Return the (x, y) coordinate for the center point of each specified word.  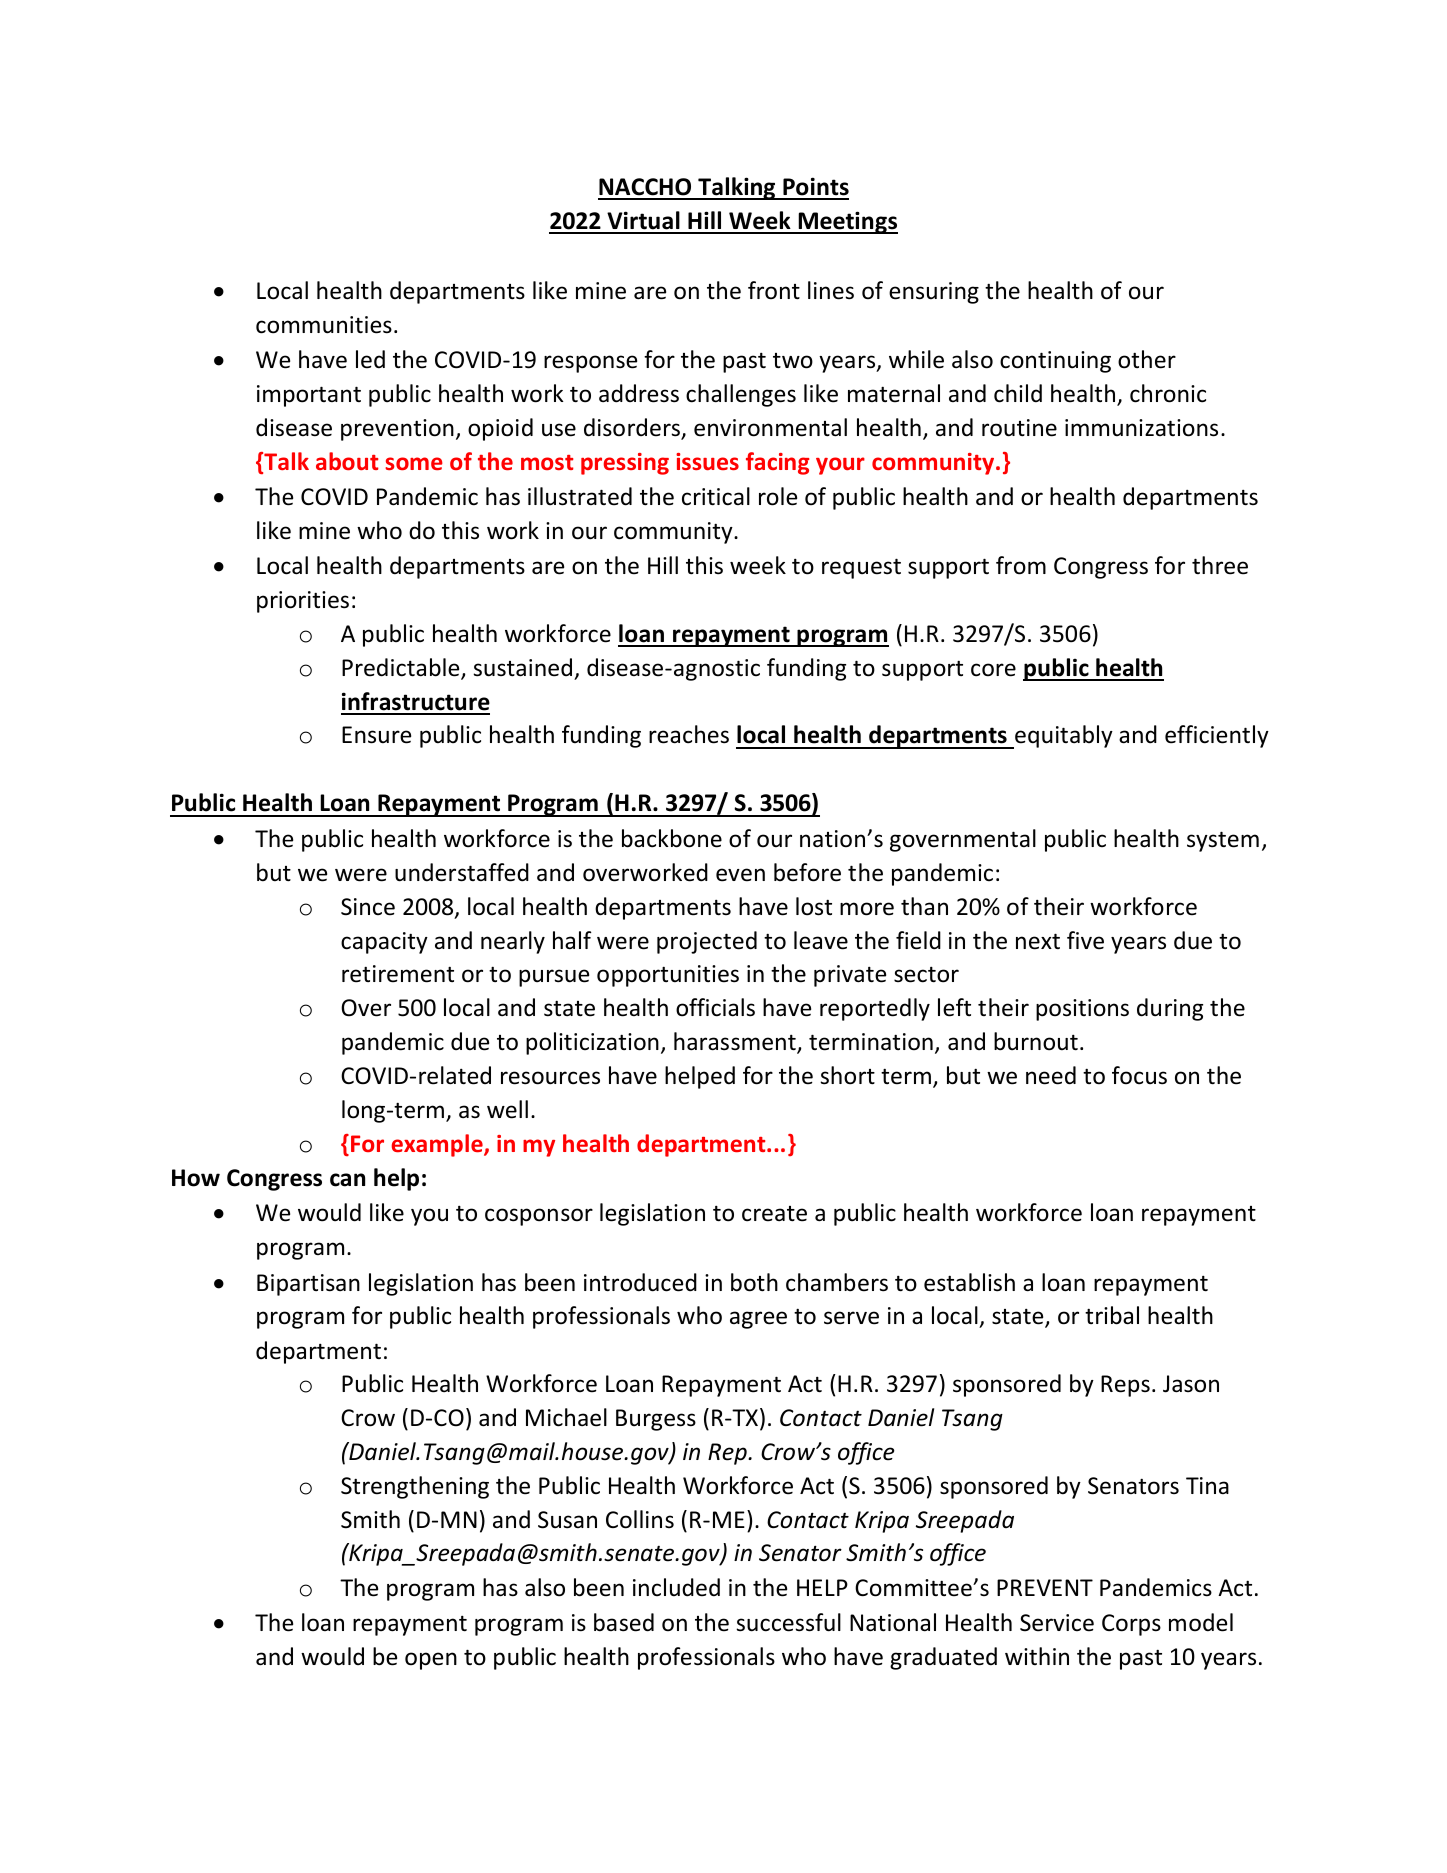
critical (716, 496)
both (754, 1282)
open (431, 1661)
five (1085, 940)
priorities (303, 602)
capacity (384, 943)
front (774, 290)
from (1021, 565)
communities (324, 325)
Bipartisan (308, 1285)
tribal (1112, 1315)
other (1147, 359)
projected (707, 942)
